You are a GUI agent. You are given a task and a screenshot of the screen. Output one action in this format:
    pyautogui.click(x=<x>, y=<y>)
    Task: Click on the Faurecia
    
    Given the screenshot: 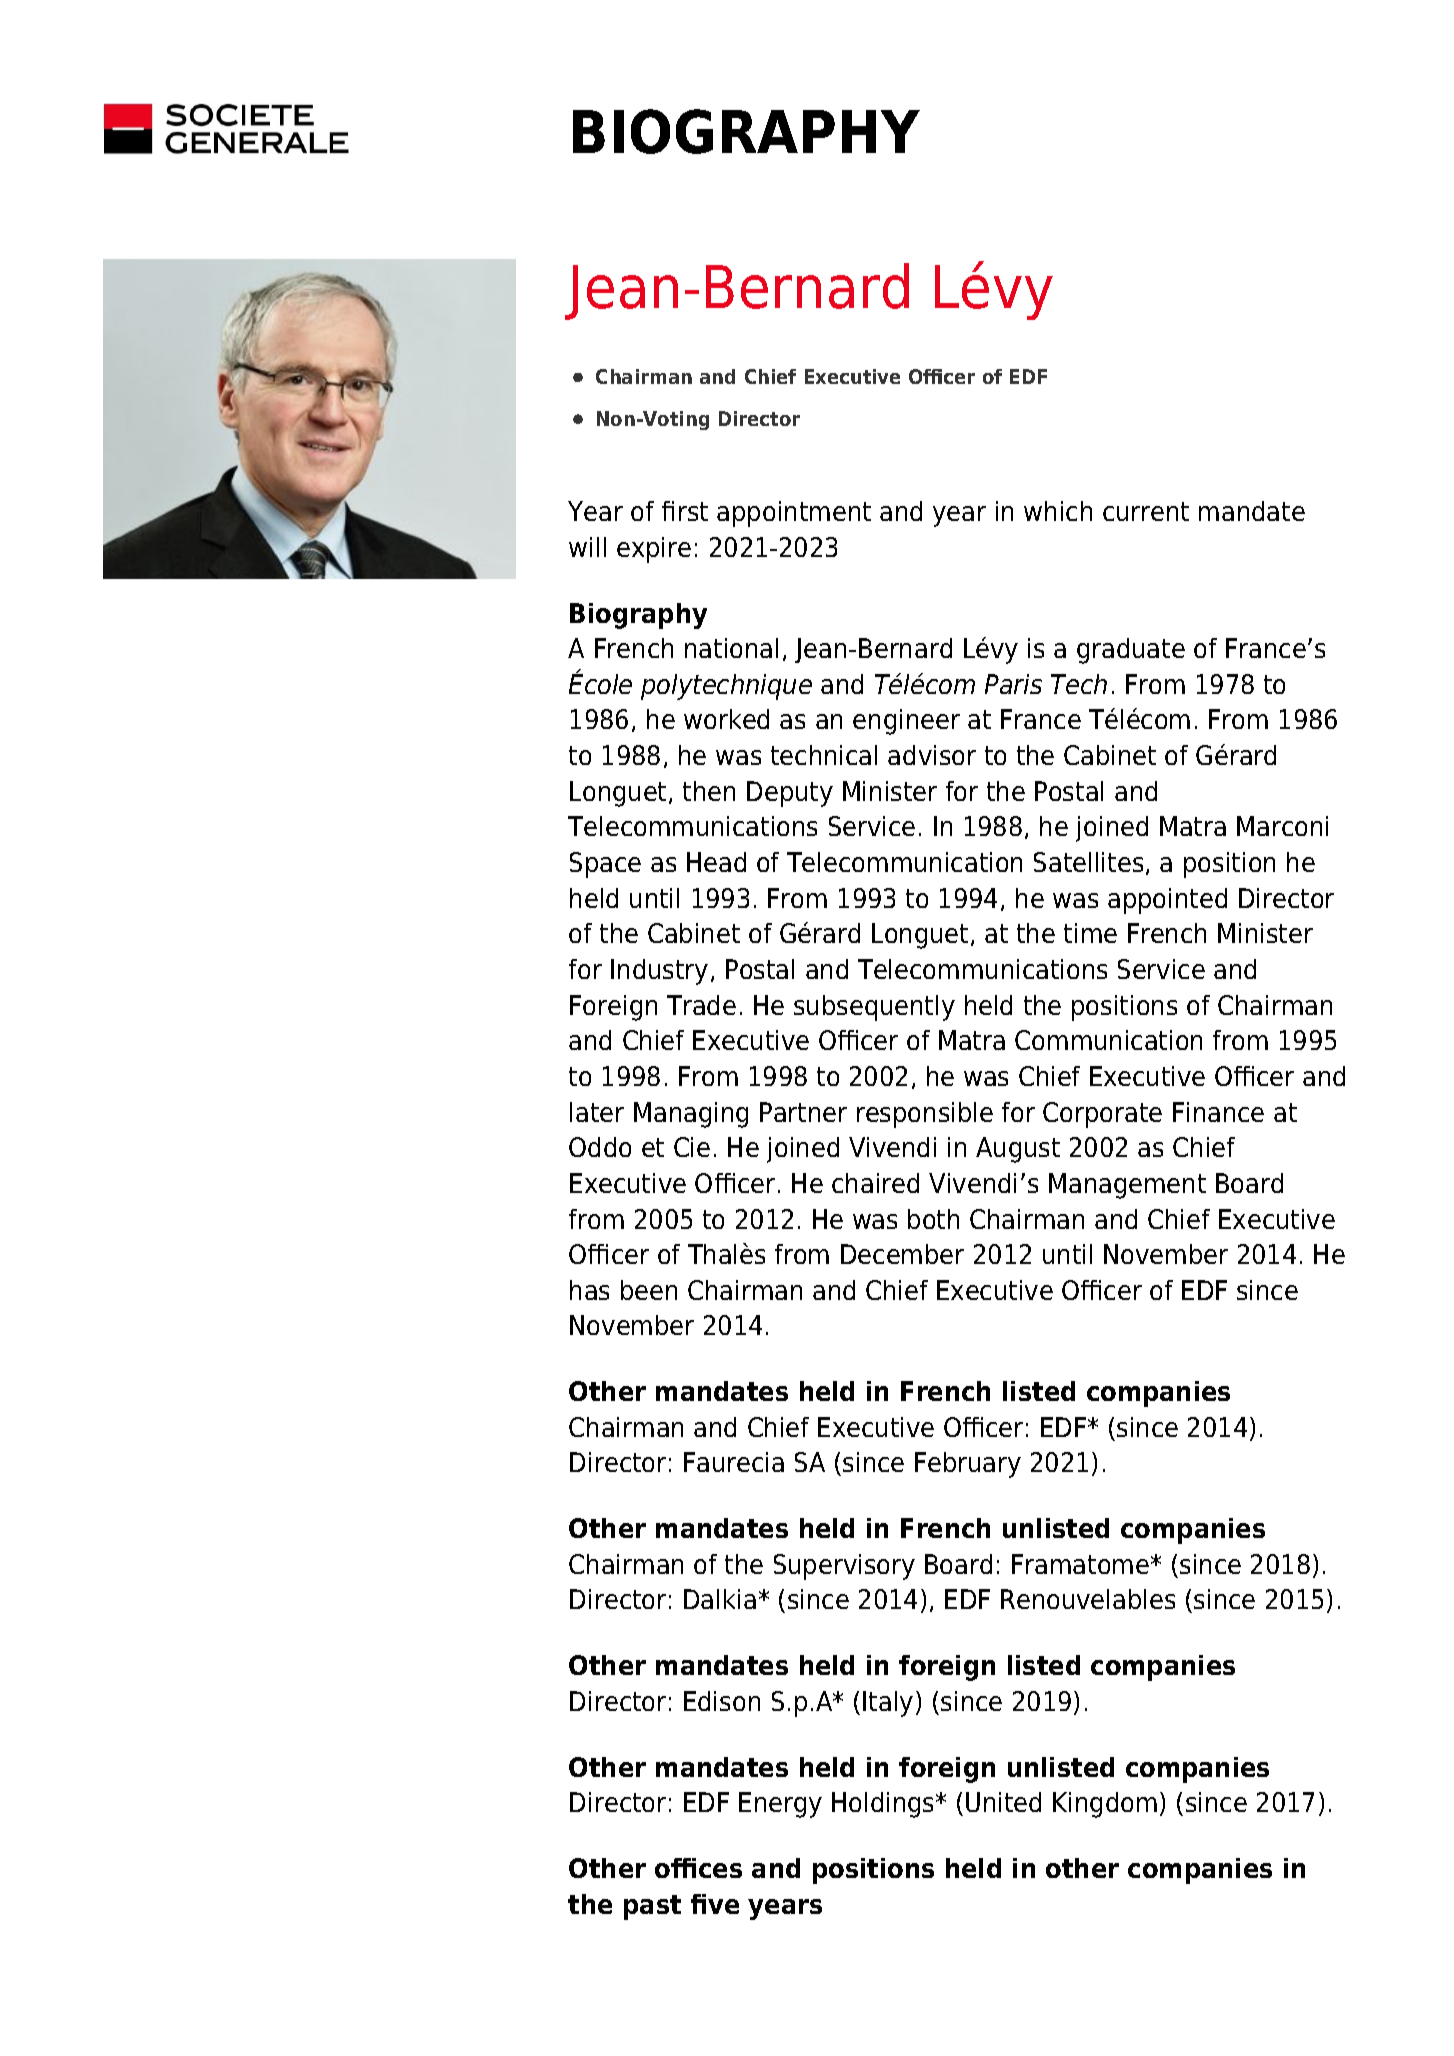 What is the action you would take?
    pyautogui.click(x=734, y=1462)
